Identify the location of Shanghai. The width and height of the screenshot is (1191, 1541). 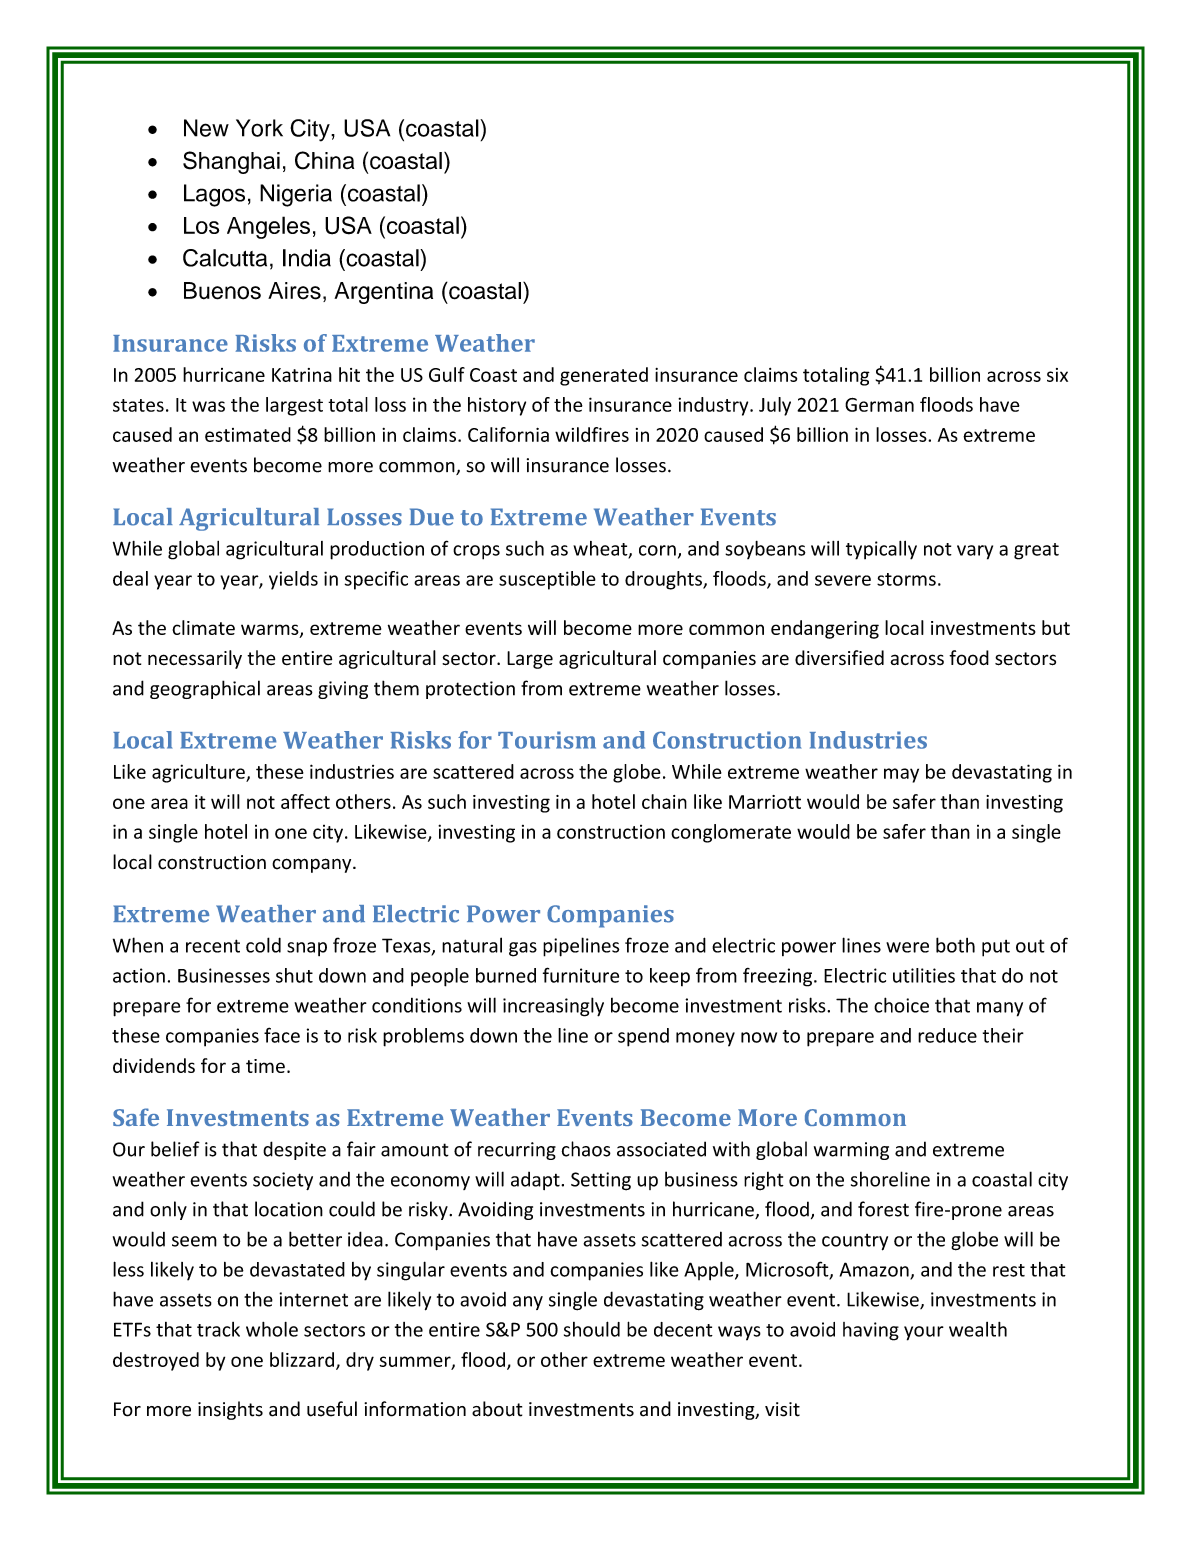
(231, 162).
